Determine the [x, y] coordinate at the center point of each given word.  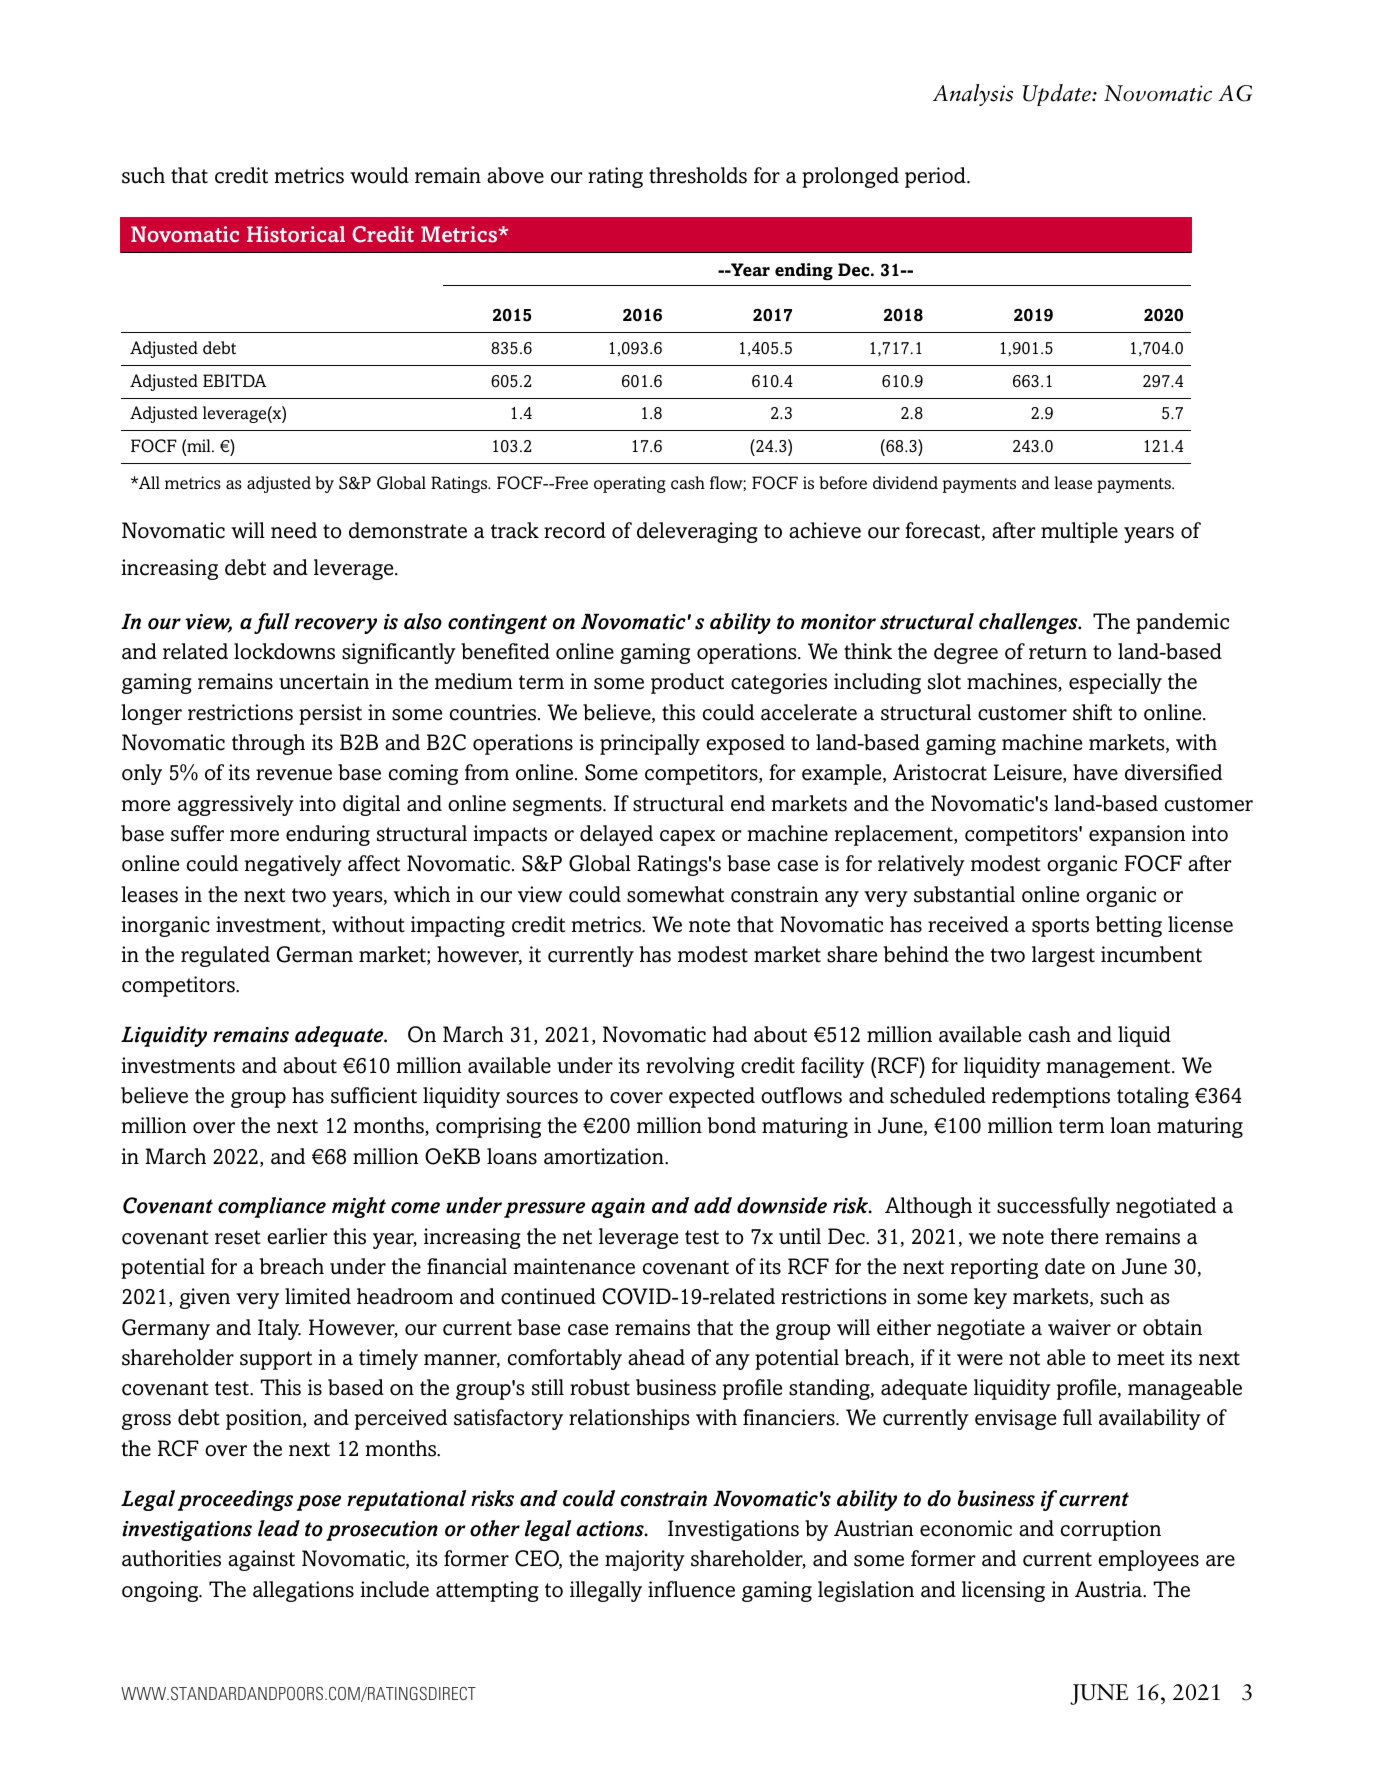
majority [645, 1560]
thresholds [698, 175]
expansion [1137, 835]
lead [279, 1528]
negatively [293, 865]
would [379, 175]
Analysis [973, 95]
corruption [1111, 1530]
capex [687, 838]
